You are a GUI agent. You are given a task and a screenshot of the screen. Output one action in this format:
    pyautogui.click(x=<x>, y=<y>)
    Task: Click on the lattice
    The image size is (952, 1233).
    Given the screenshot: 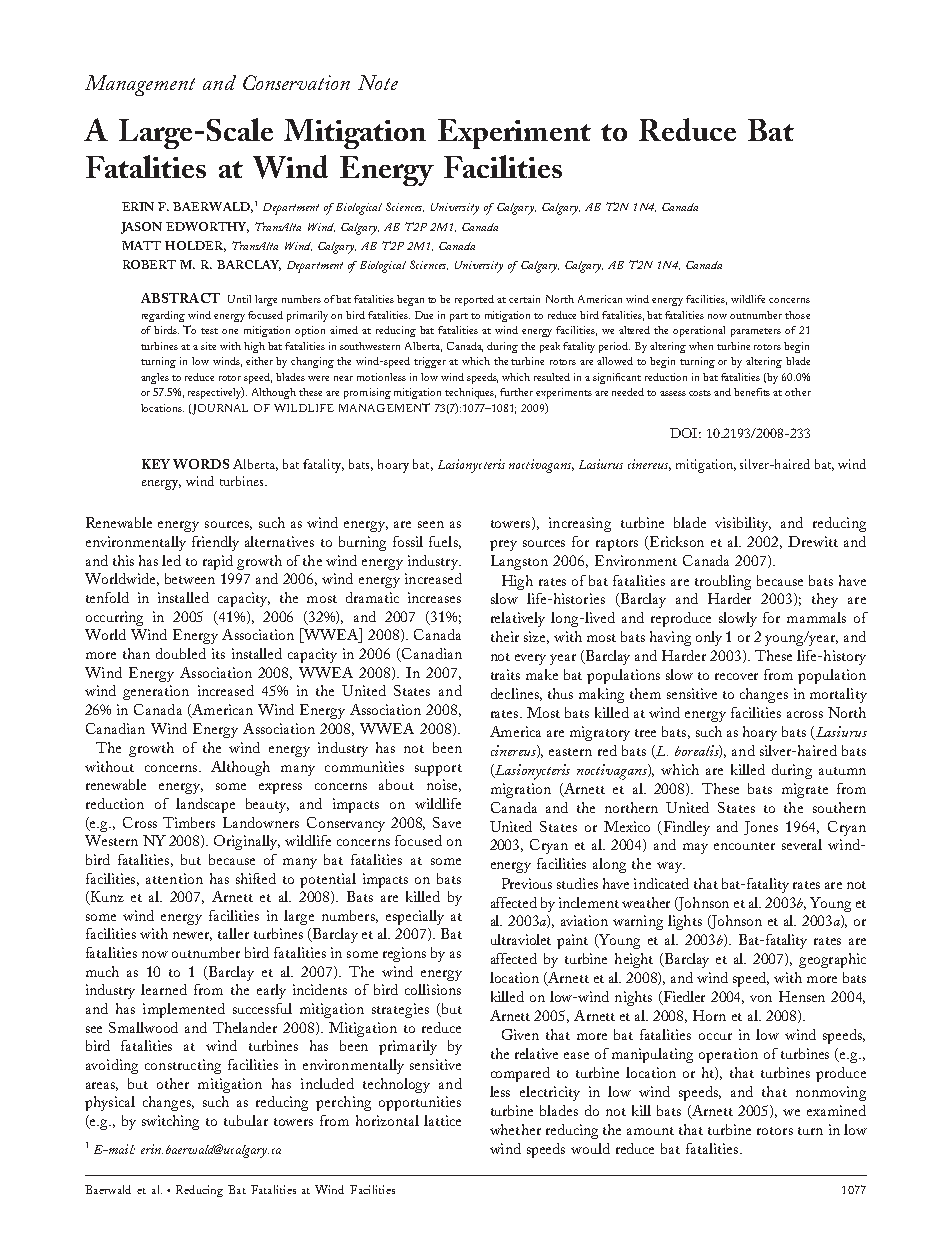 What is the action you would take?
    pyautogui.click(x=442, y=1120)
